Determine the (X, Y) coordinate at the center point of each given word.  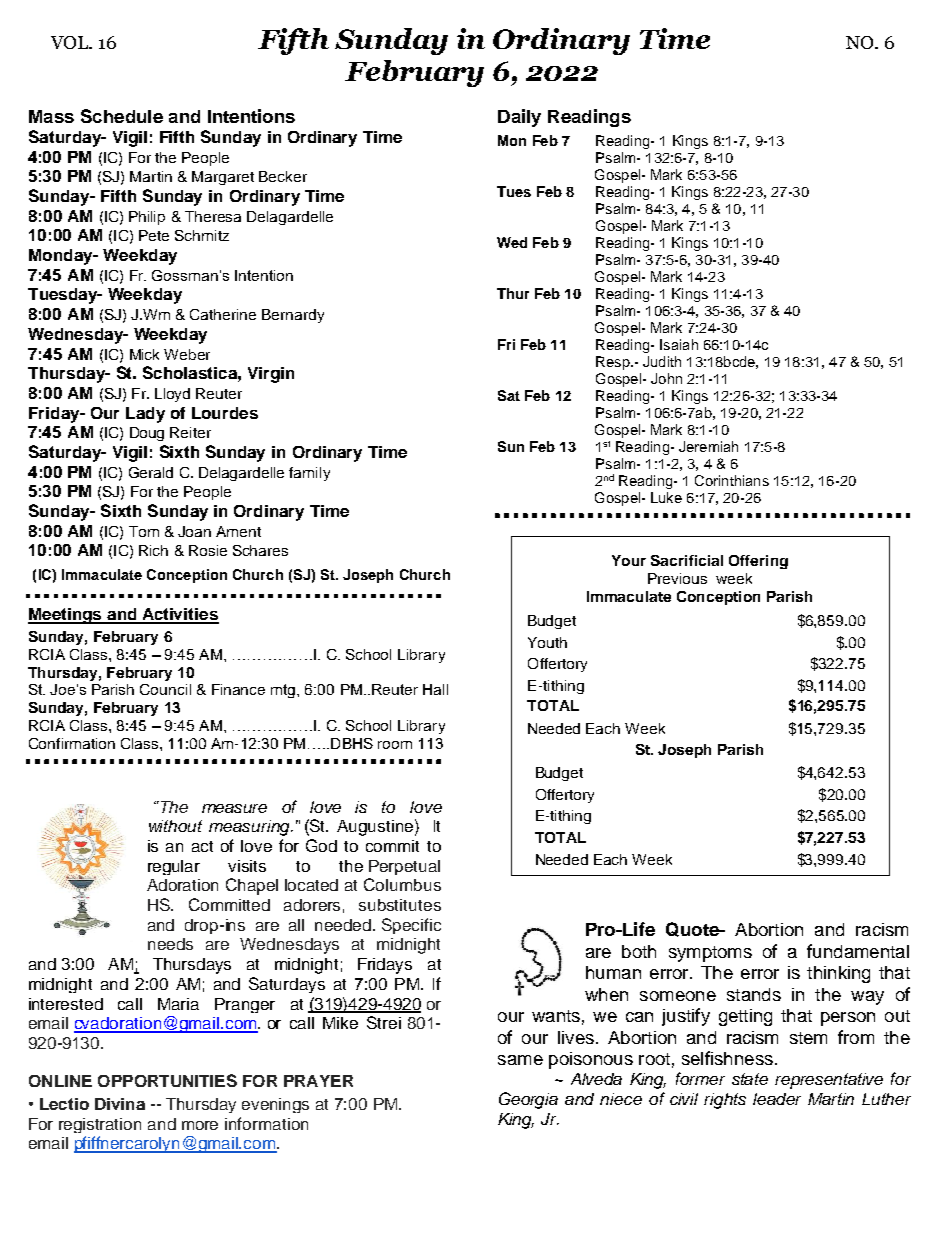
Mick (144, 354)
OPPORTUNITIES (167, 1080)
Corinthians (732, 480)
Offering (758, 562)
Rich (153, 550)
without (175, 826)
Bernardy (293, 316)
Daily (519, 118)
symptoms (710, 954)
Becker (283, 176)
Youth (547, 642)
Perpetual (404, 867)
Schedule (122, 116)
